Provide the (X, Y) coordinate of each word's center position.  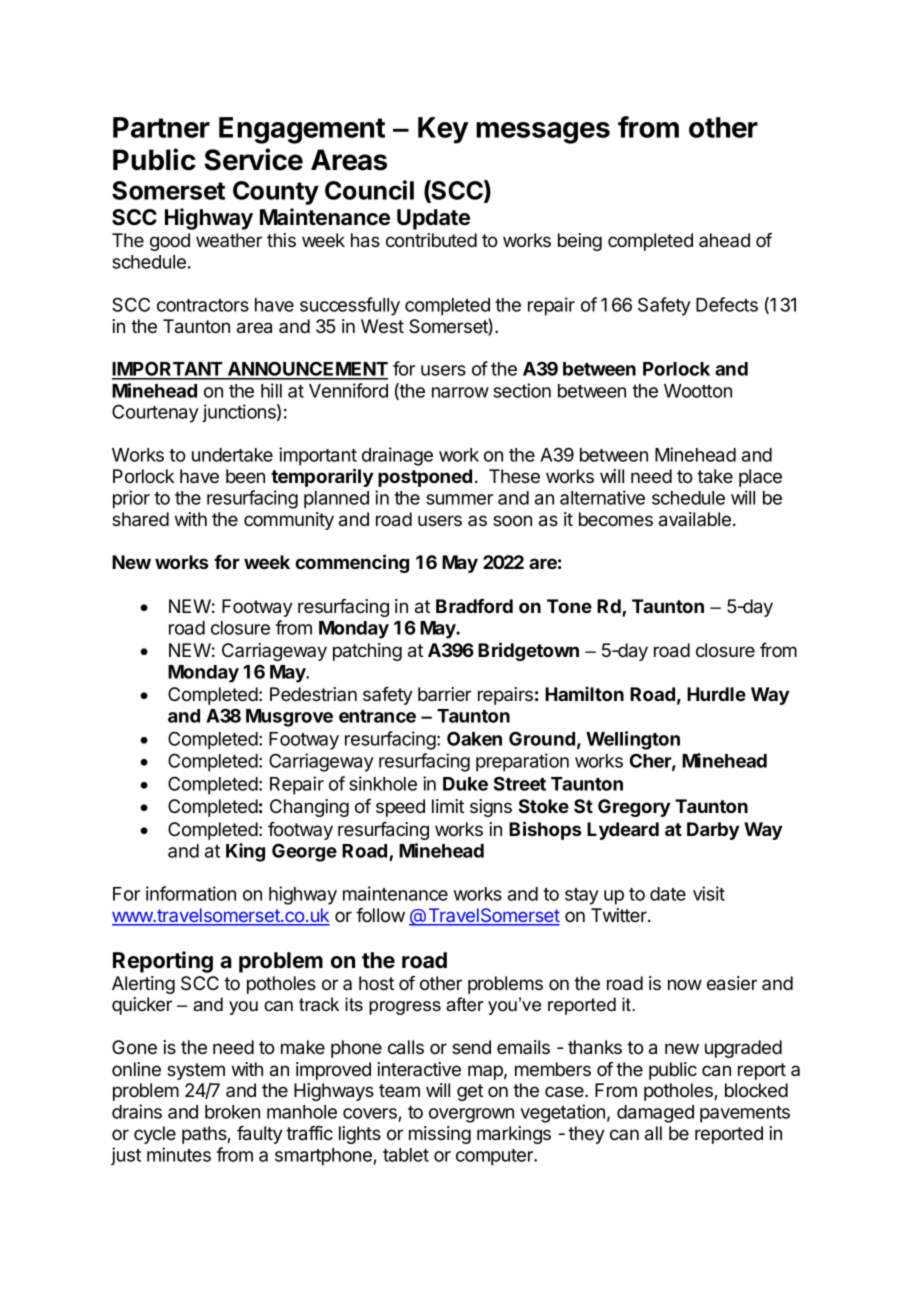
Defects (727, 304)
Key (443, 130)
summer (459, 499)
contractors (203, 305)
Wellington (633, 740)
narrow (460, 392)
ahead (724, 240)
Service (253, 159)
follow (380, 915)
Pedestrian (313, 694)
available (696, 519)
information (191, 893)
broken (232, 1112)
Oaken (474, 738)
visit (709, 893)
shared (140, 519)
